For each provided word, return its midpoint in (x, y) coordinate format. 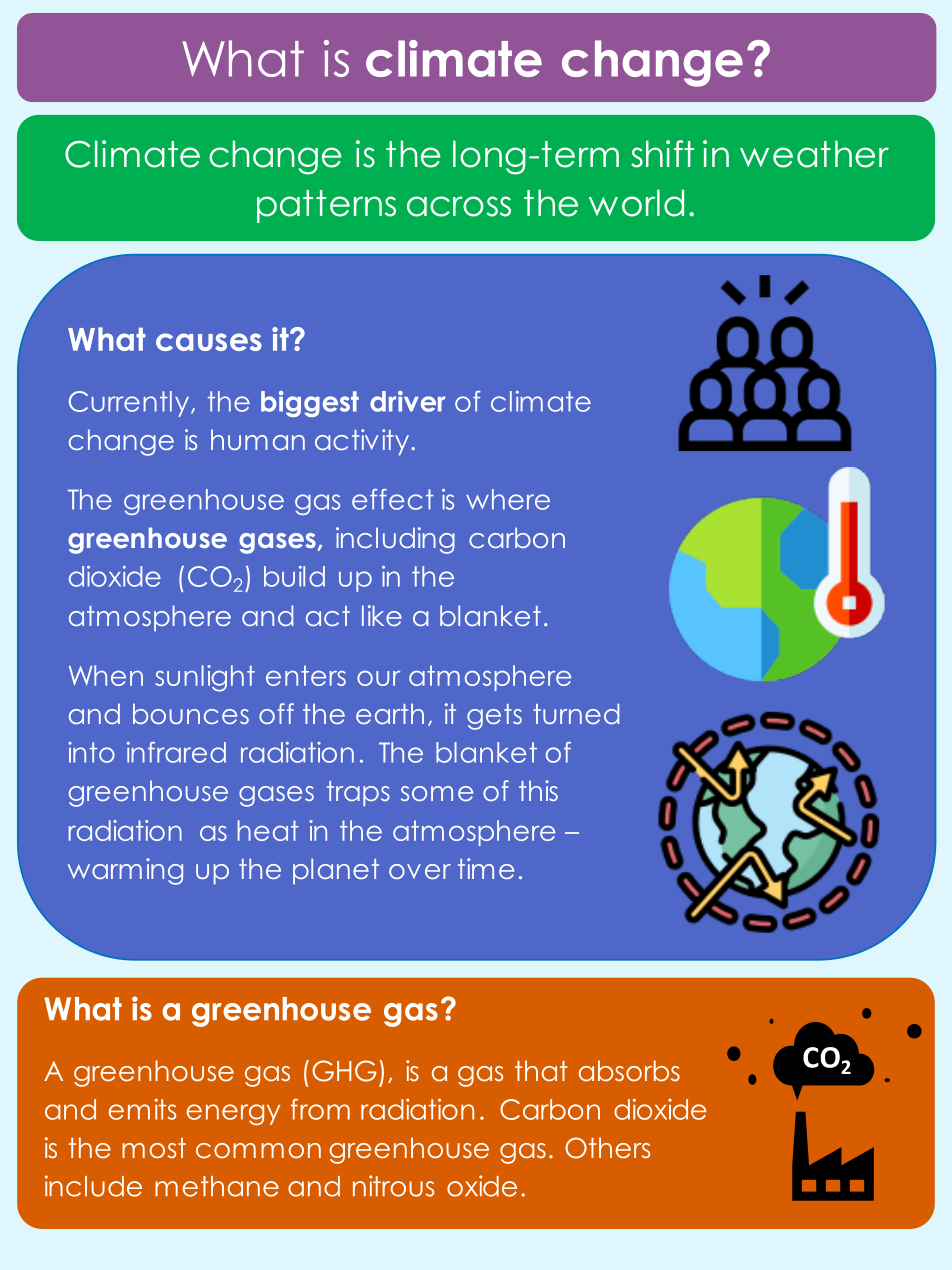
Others (607, 1148)
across (459, 206)
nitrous (393, 1186)
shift (662, 154)
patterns (326, 206)
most (154, 1148)
